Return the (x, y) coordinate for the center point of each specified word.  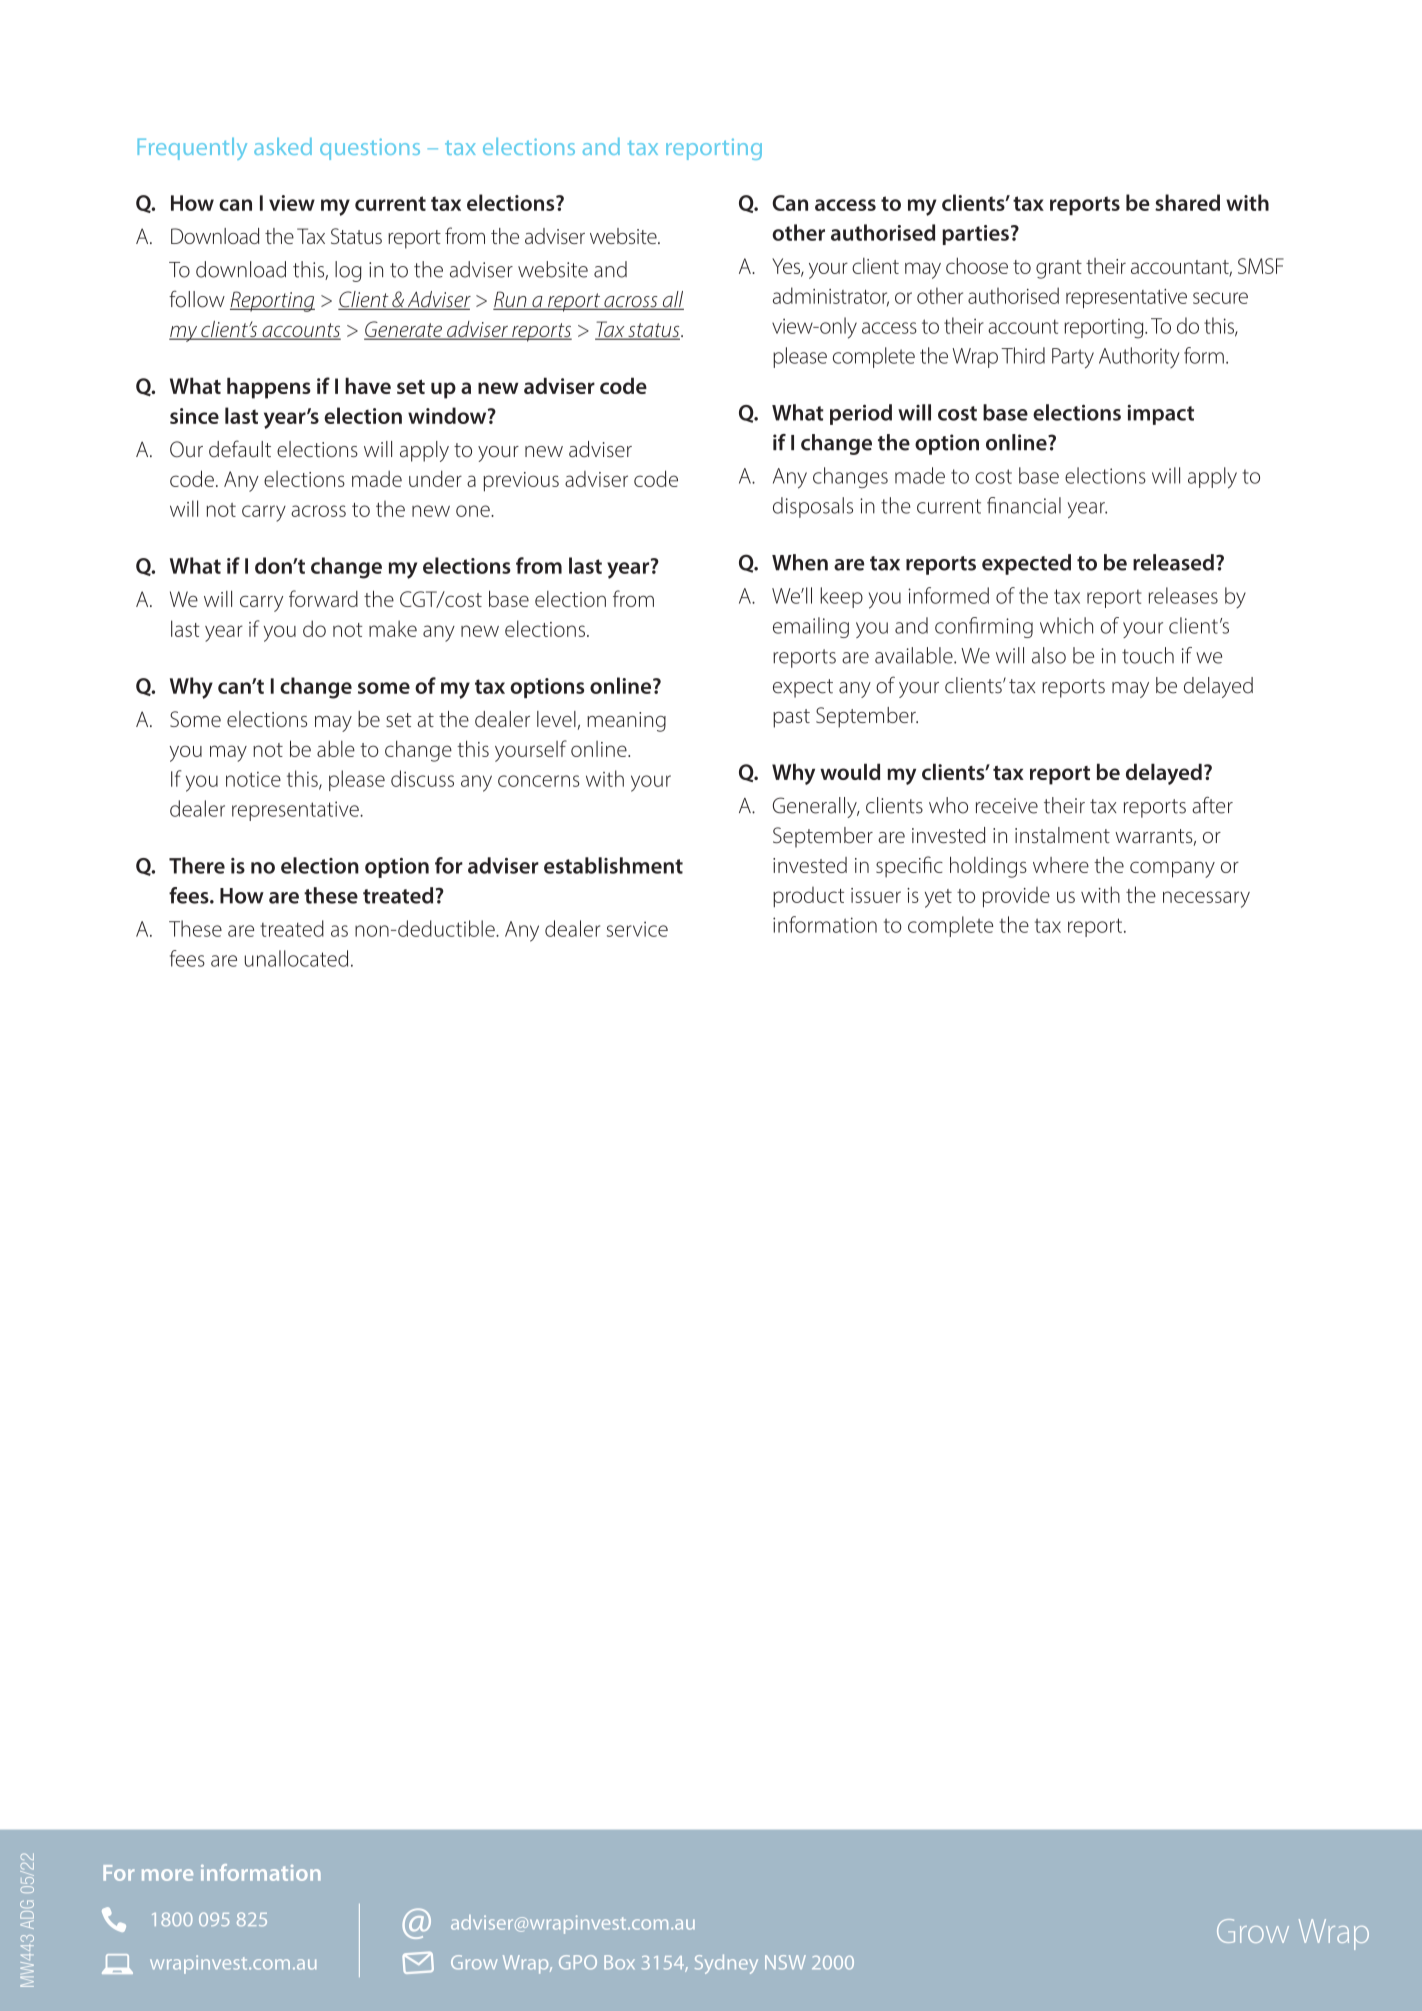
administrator (831, 296)
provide (1016, 897)
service (637, 929)
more (167, 1875)
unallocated (296, 958)
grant (1059, 269)
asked (283, 146)
